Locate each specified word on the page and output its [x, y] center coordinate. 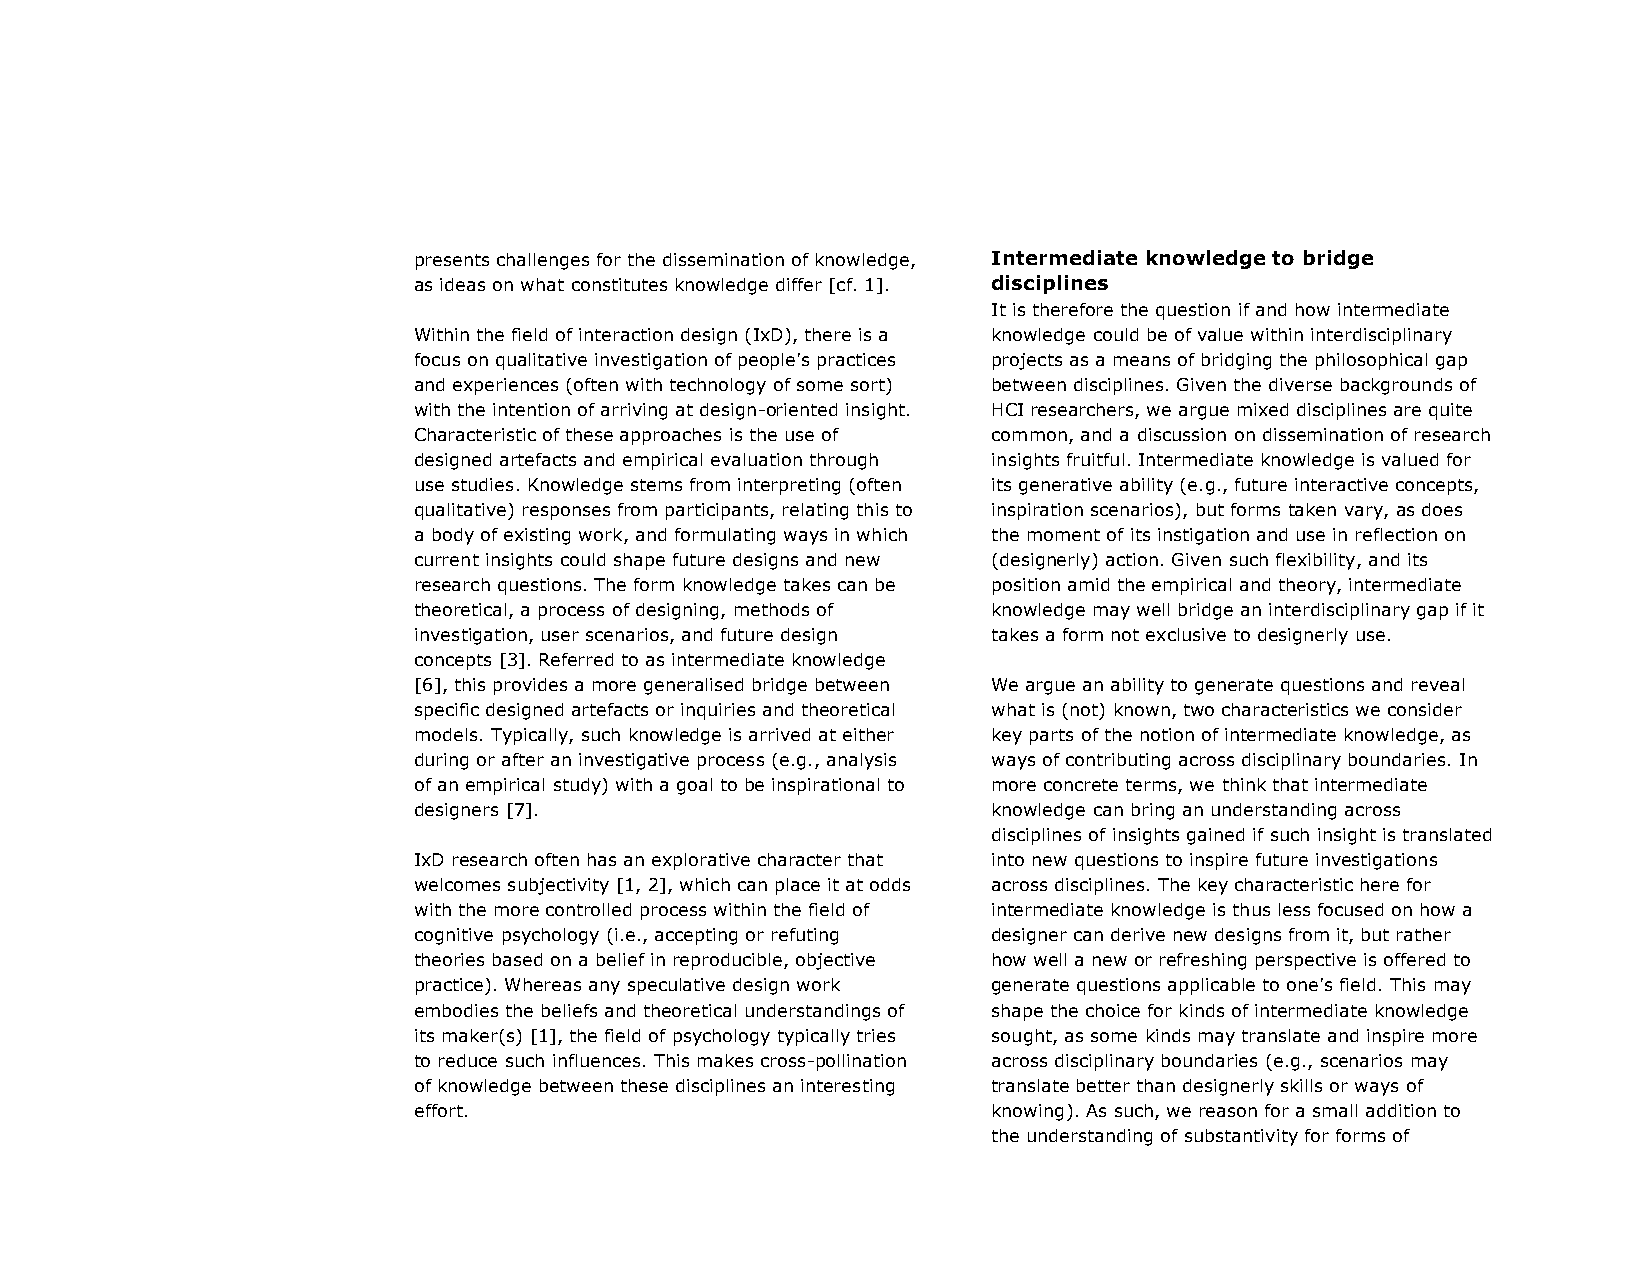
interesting [847, 1087]
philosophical [1371, 361]
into [1008, 859]
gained [1215, 836]
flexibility [1317, 561]
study [579, 786]
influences [596, 1060]
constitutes [619, 284]
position [1026, 586]
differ [799, 284]
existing [537, 536]
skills [1301, 1085]
